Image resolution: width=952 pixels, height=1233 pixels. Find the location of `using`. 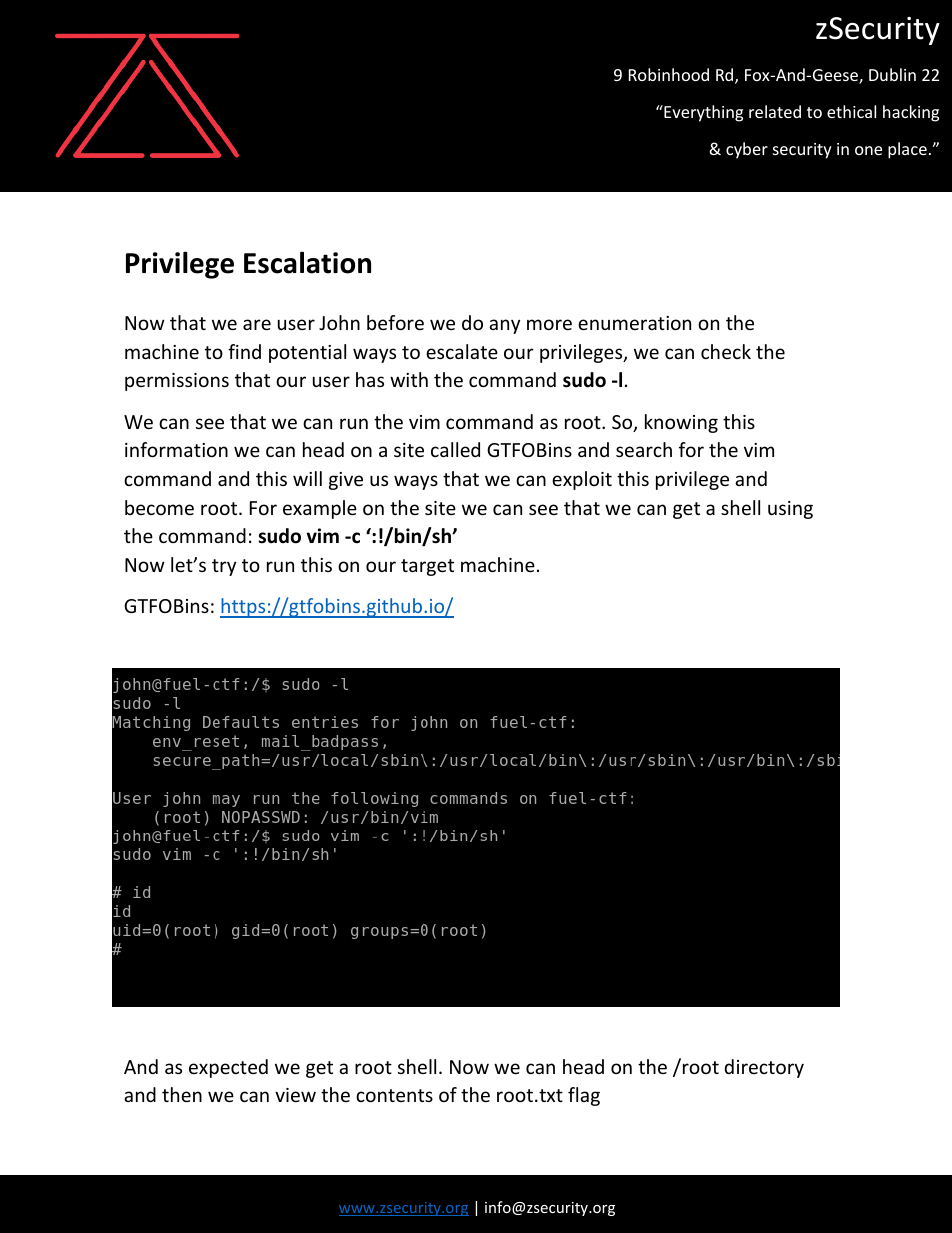

using is located at coordinates (790, 510).
